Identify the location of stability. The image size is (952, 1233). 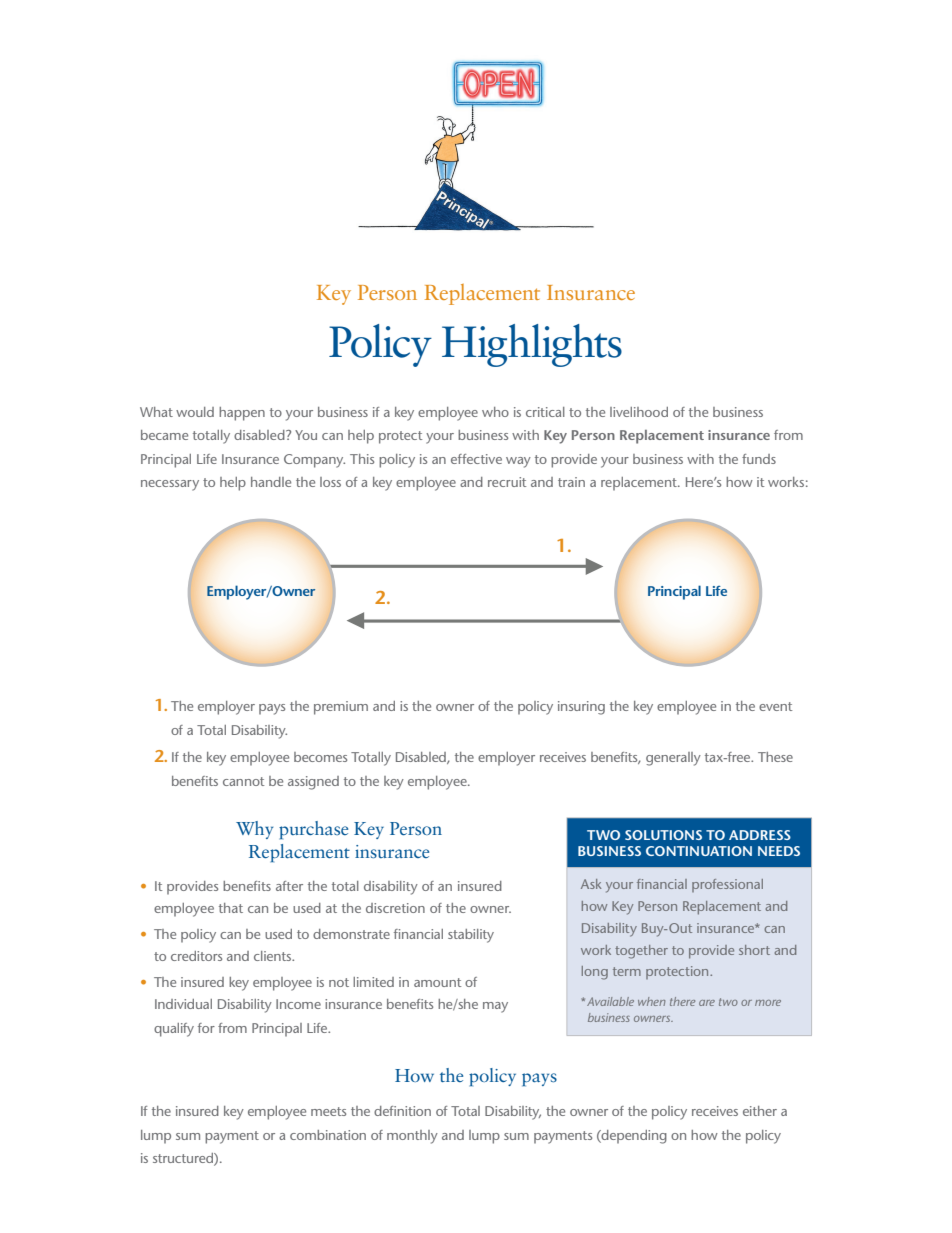
(471, 936).
